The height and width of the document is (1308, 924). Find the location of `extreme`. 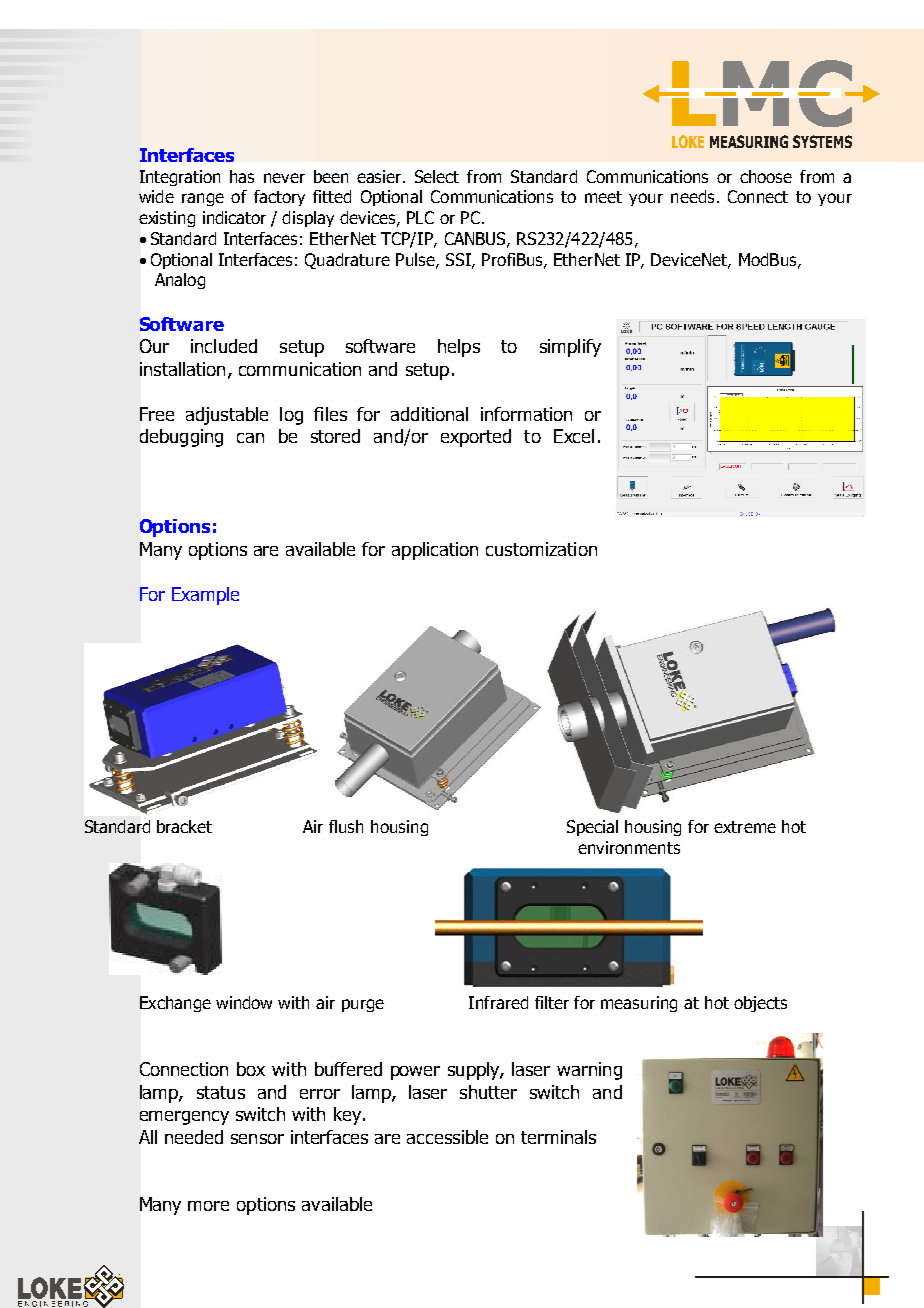

extreme is located at coordinates (745, 827).
